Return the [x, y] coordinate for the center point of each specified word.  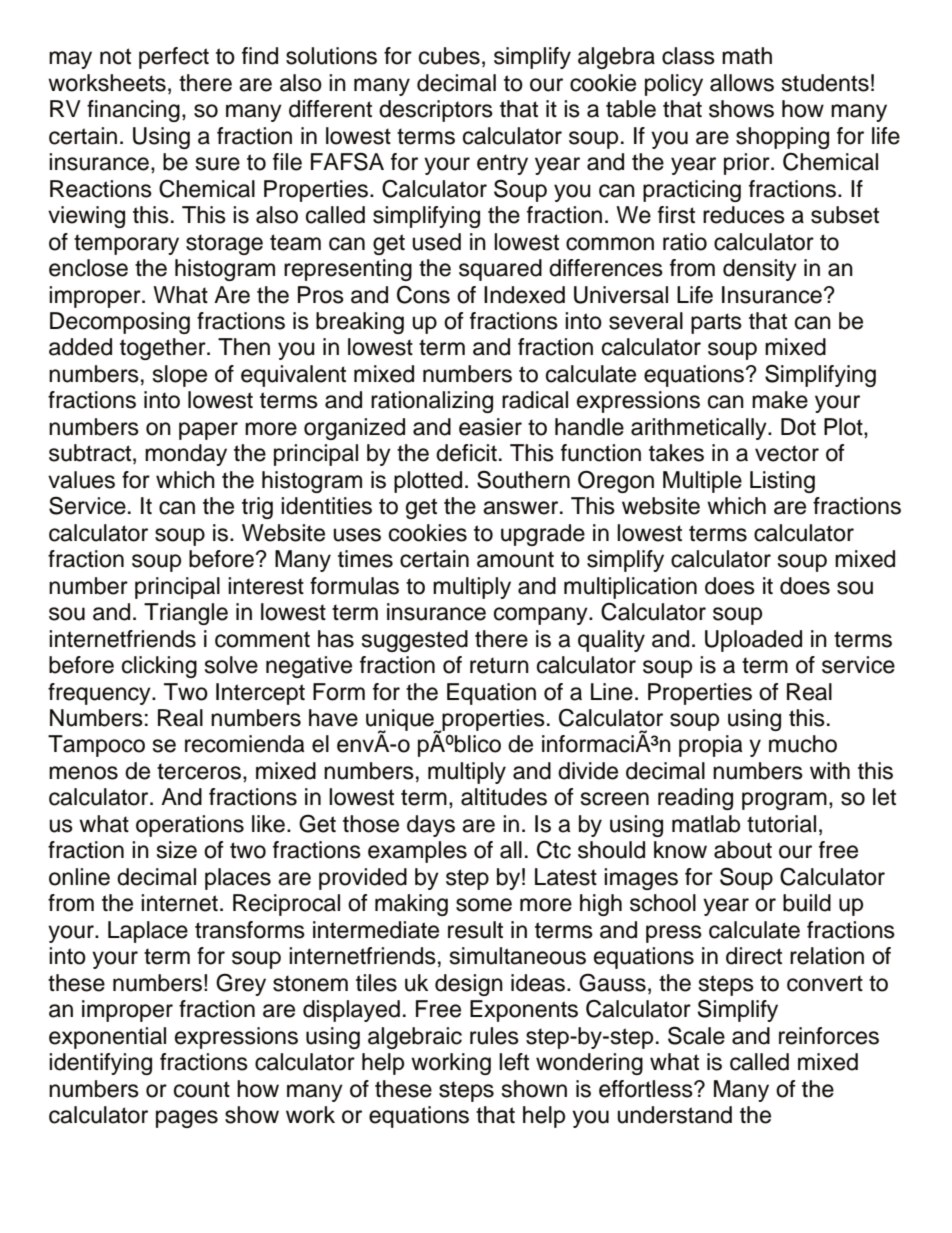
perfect [174, 58]
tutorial [781, 824]
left [514, 1062]
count [202, 1089]
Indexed [524, 295]
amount [515, 559]
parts [716, 323]
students [825, 83]
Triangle [186, 614]
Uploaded [753, 641]
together [164, 349]
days [431, 826]
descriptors [436, 111]
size [177, 850]
